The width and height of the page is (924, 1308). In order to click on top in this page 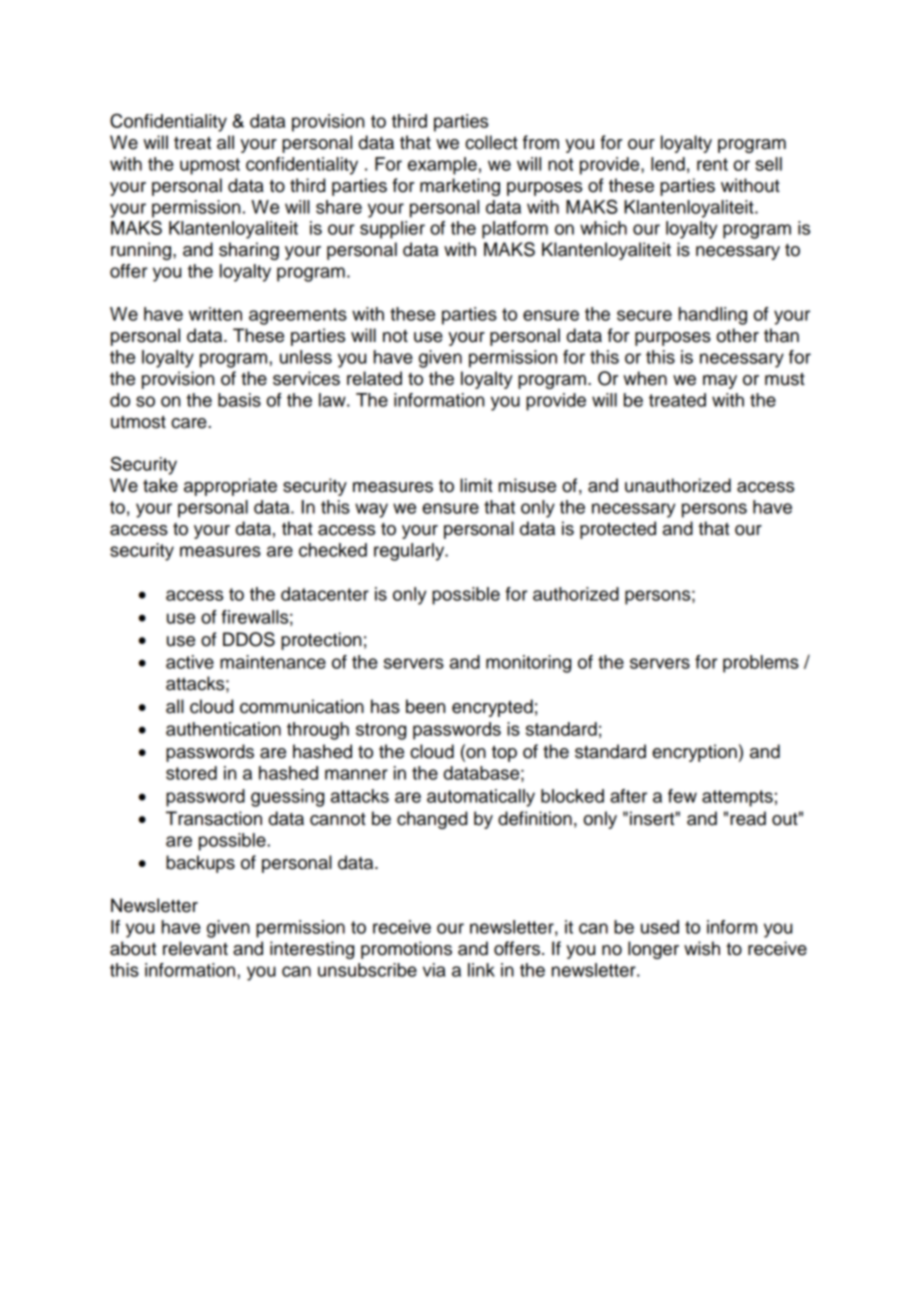, I will do `click(504, 753)`.
